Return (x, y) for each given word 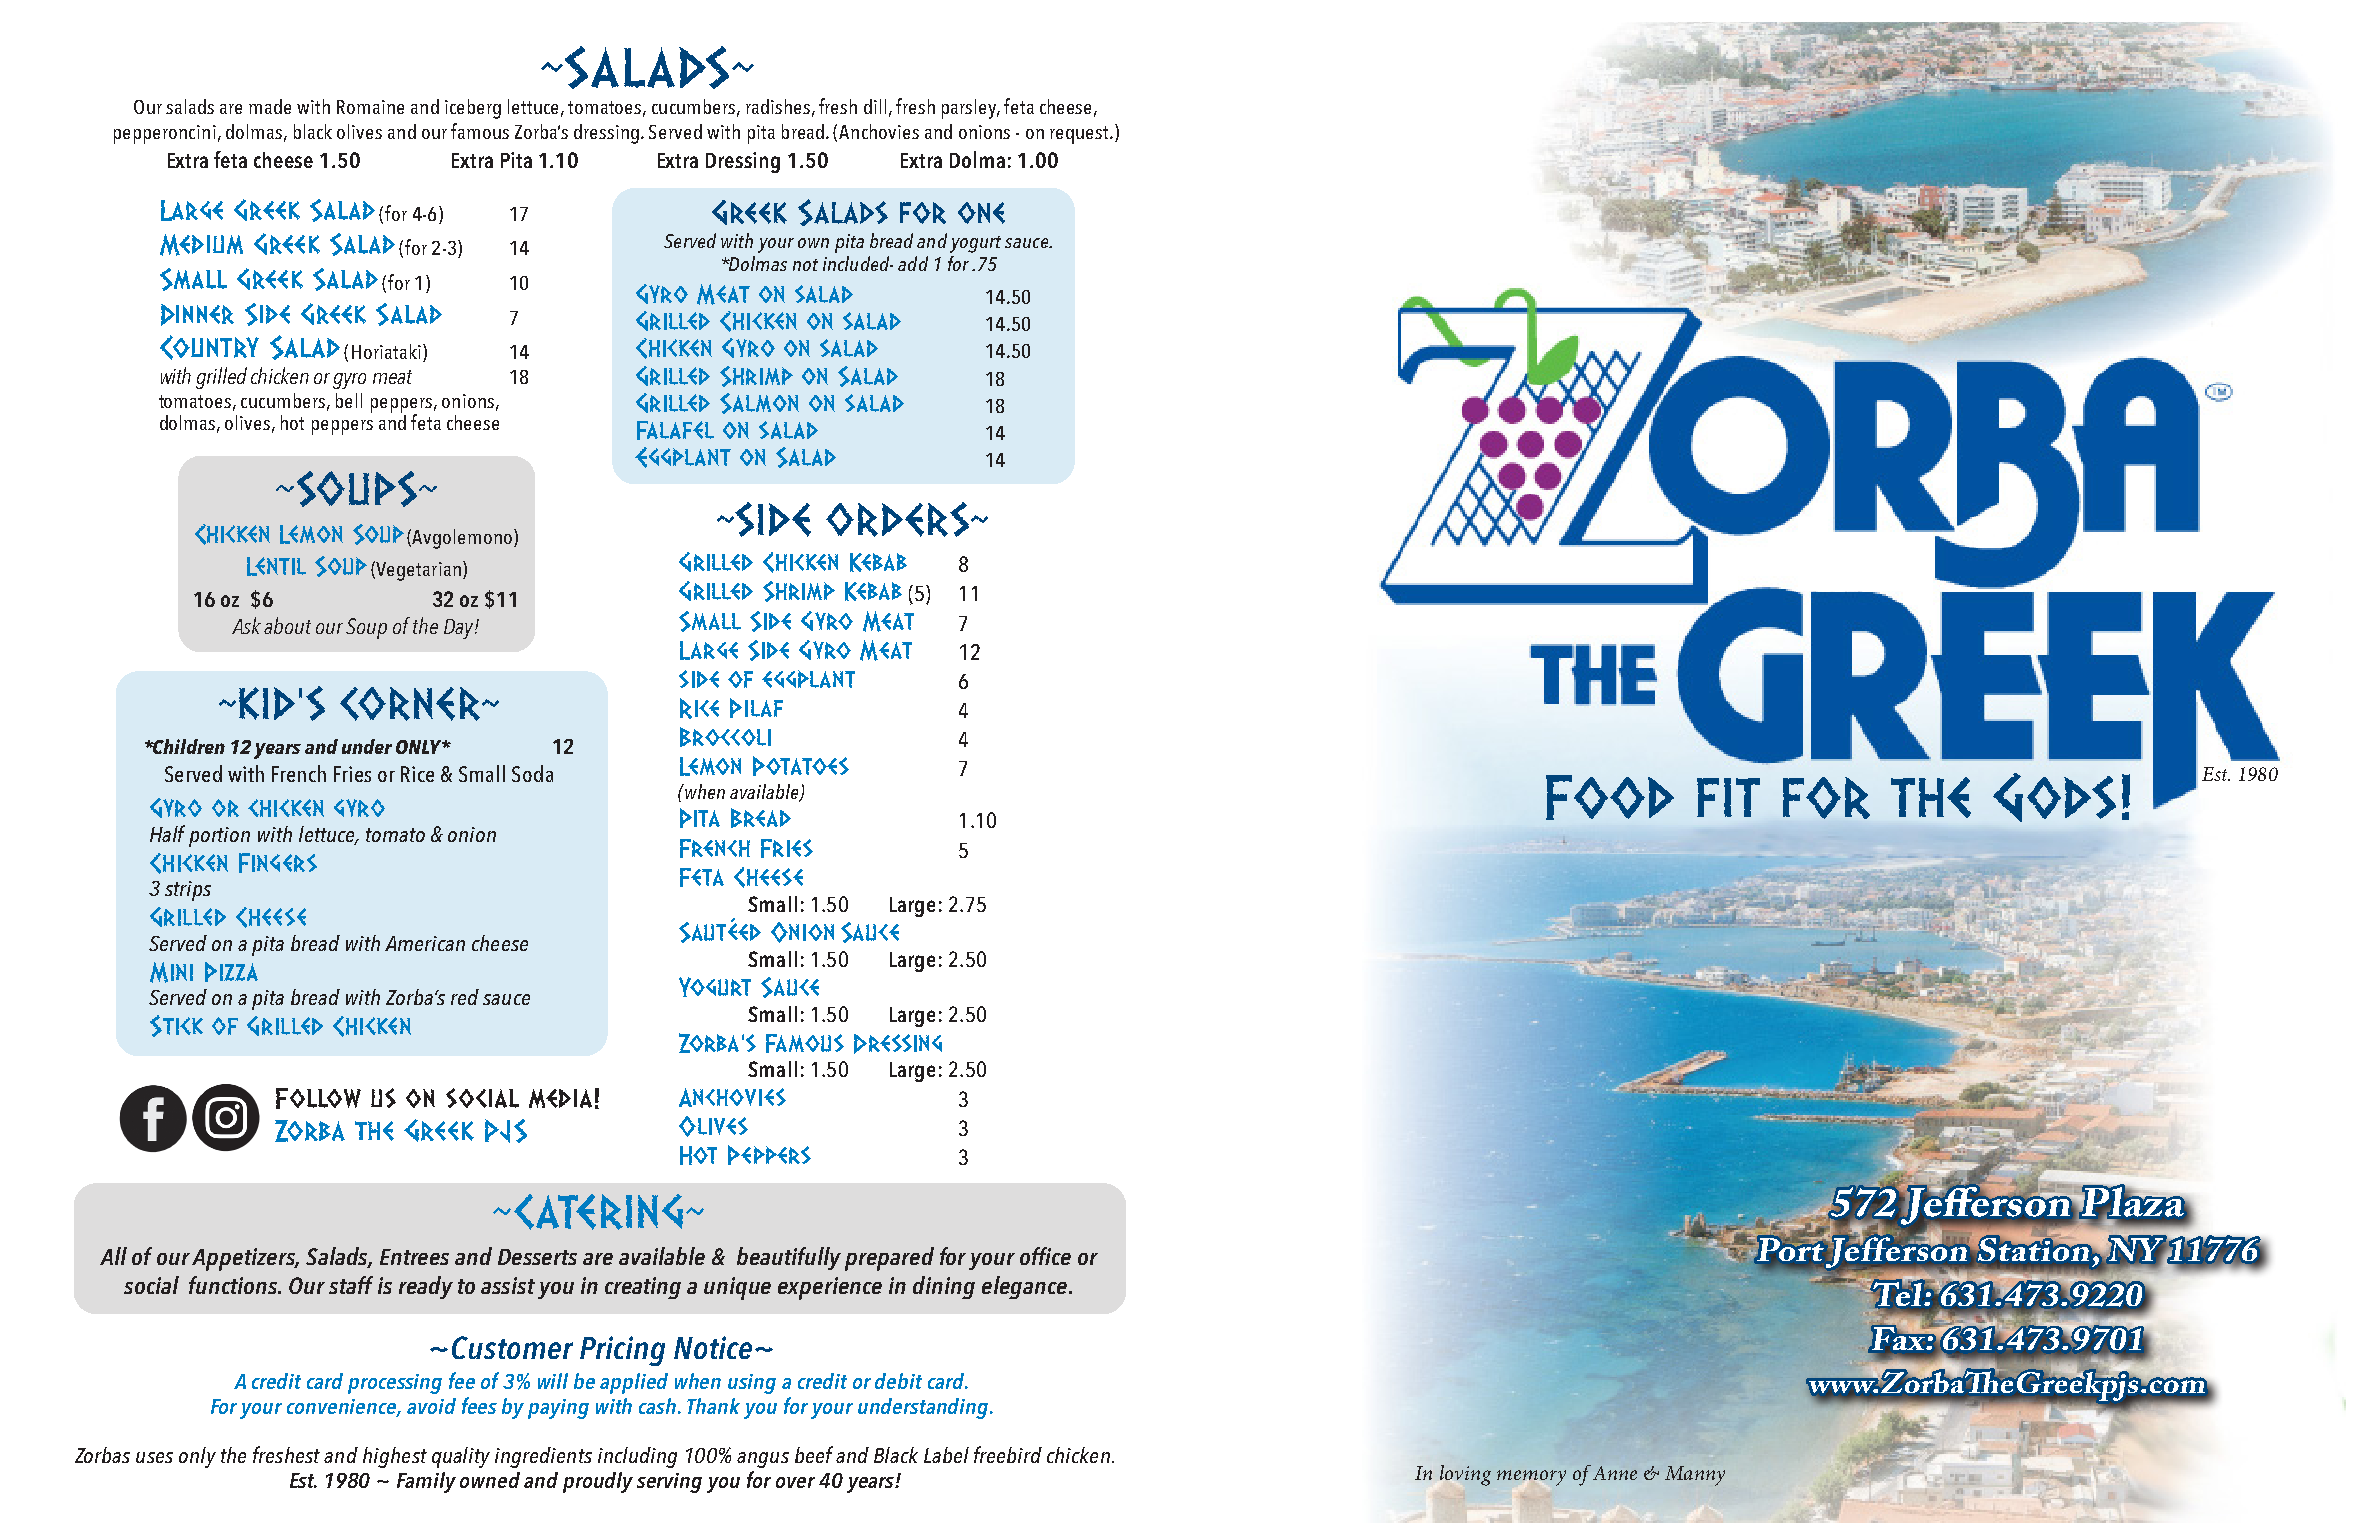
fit (1728, 797)
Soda (532, 773)
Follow (318, 1098)
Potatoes (801, 766)
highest (395, 1457)
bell (349, 400)
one (981, 213)
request (1080, 135)
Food (1610, 797)
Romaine (370, 107)
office (1045, 1256)
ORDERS (899, 519)
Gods (2054, 797)
